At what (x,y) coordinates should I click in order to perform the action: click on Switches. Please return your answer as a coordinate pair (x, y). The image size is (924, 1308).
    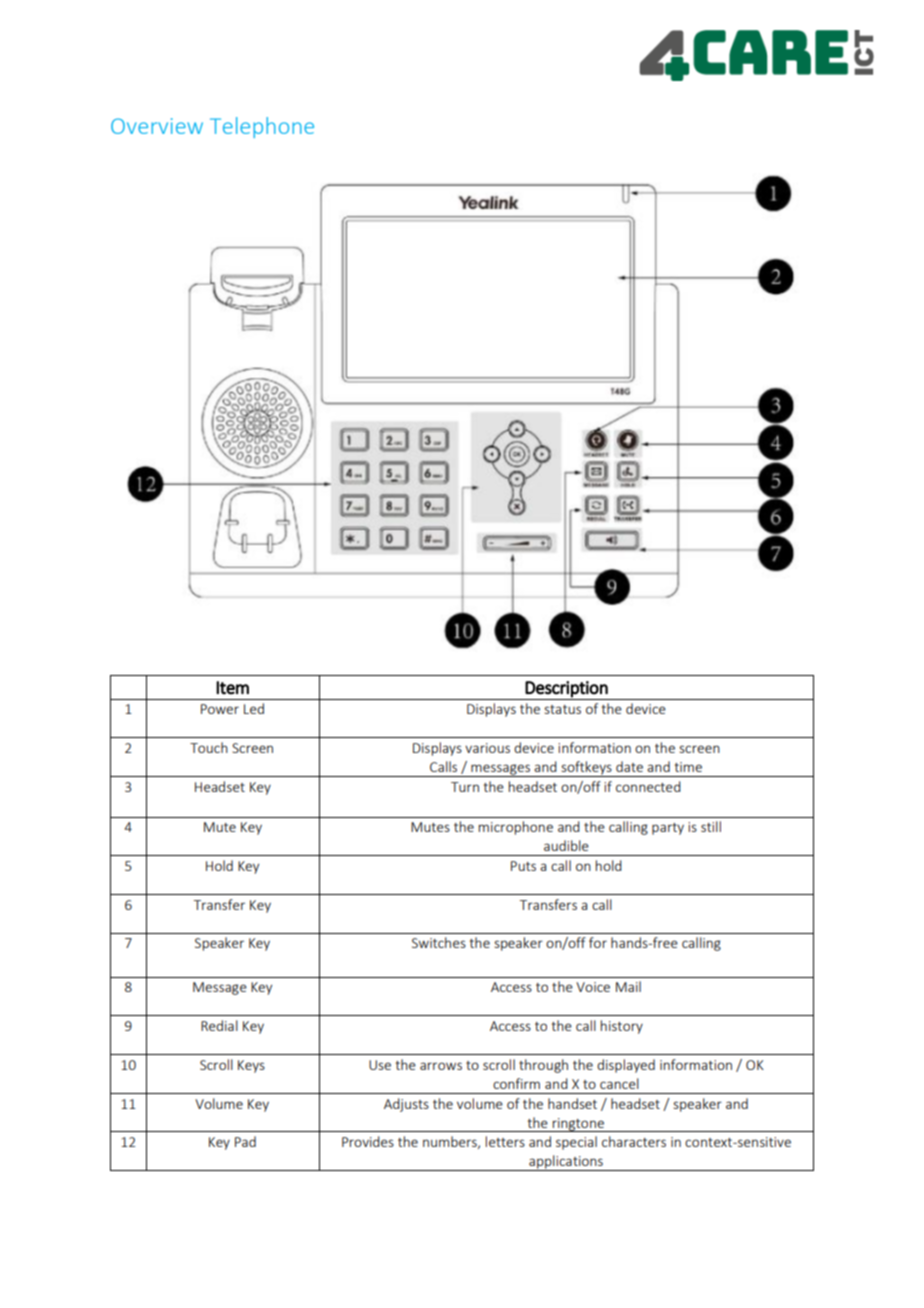
    Looking at the image, I should click on (439, 942).
